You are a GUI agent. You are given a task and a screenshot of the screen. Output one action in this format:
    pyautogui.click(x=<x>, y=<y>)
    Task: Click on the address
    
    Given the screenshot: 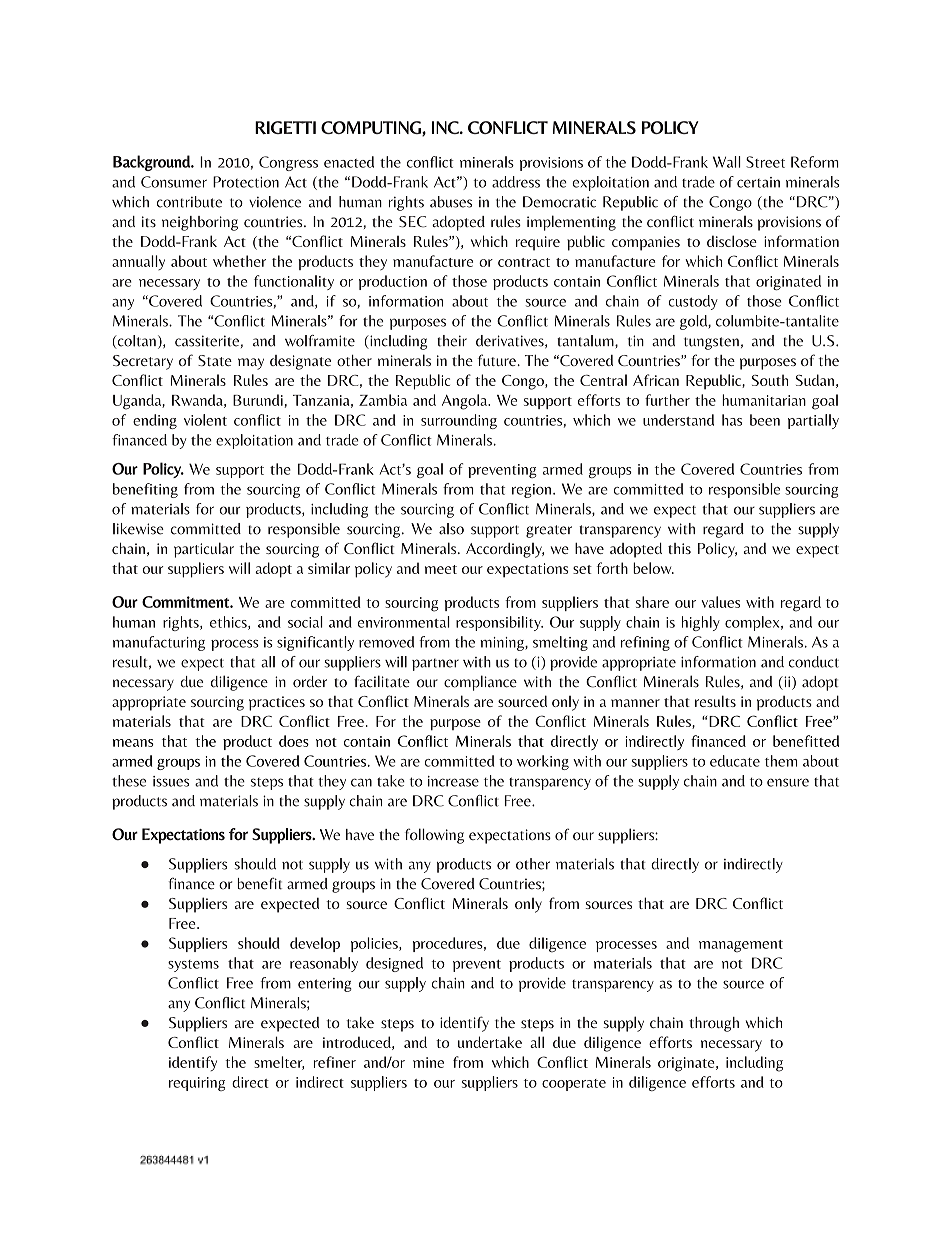 What is the action you would take?
    pyautogui.click(x=516, y=182)
